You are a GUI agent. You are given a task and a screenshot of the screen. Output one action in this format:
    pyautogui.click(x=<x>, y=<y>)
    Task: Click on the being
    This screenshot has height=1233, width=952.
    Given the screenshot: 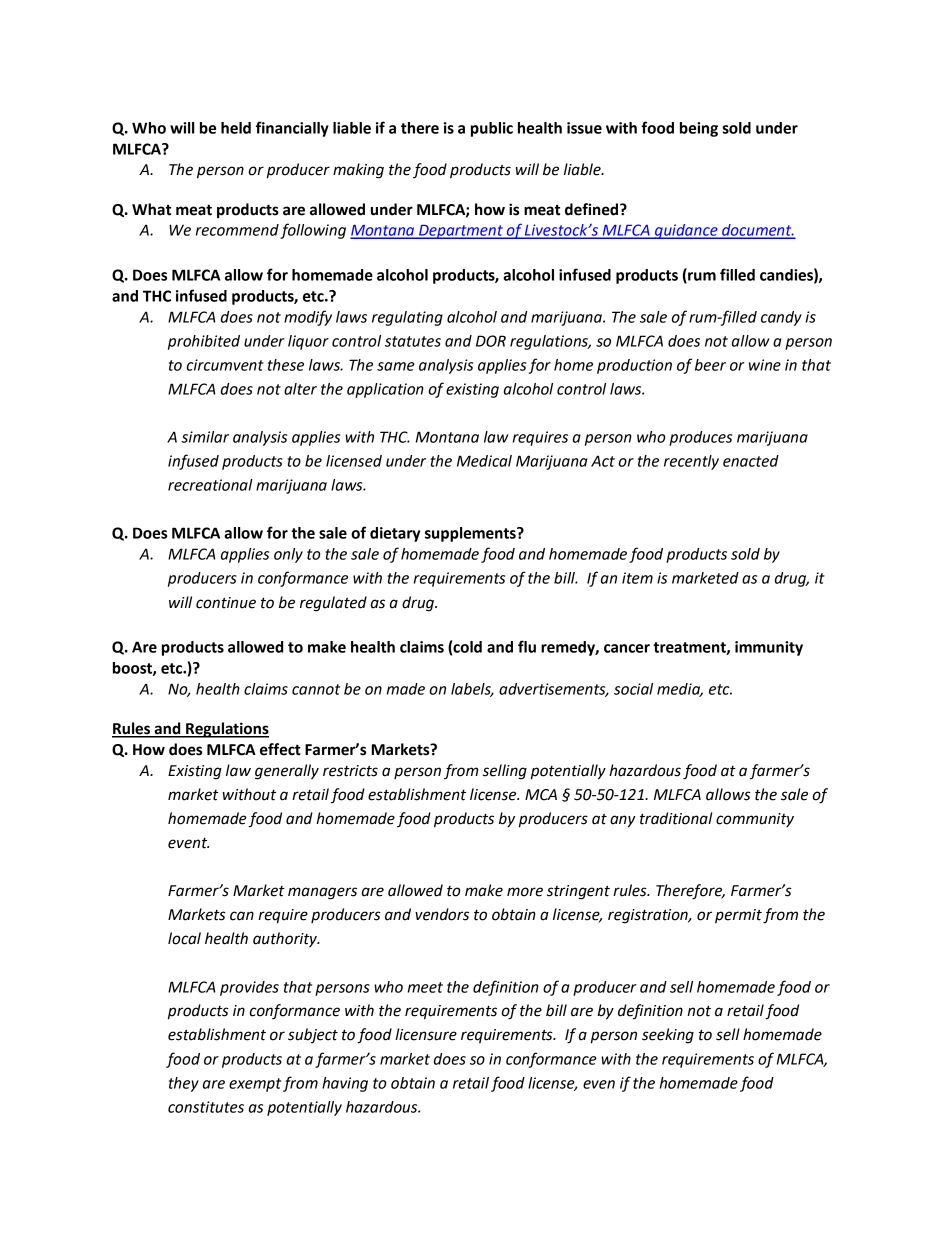 What is the action you would take?
    pyautogui.click(x=699, y=129)
